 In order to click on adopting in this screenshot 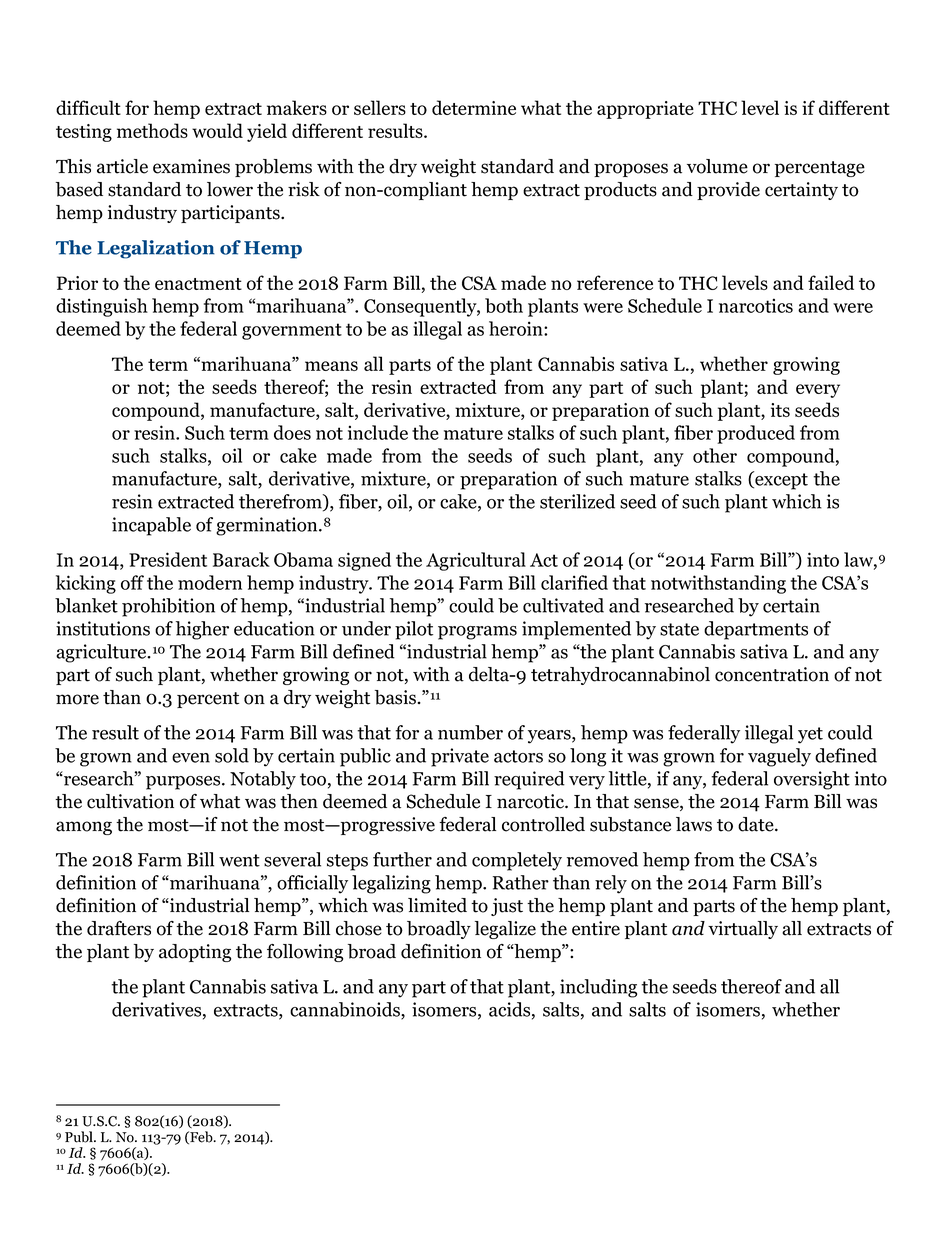, I will do `click(195, 953)`.
